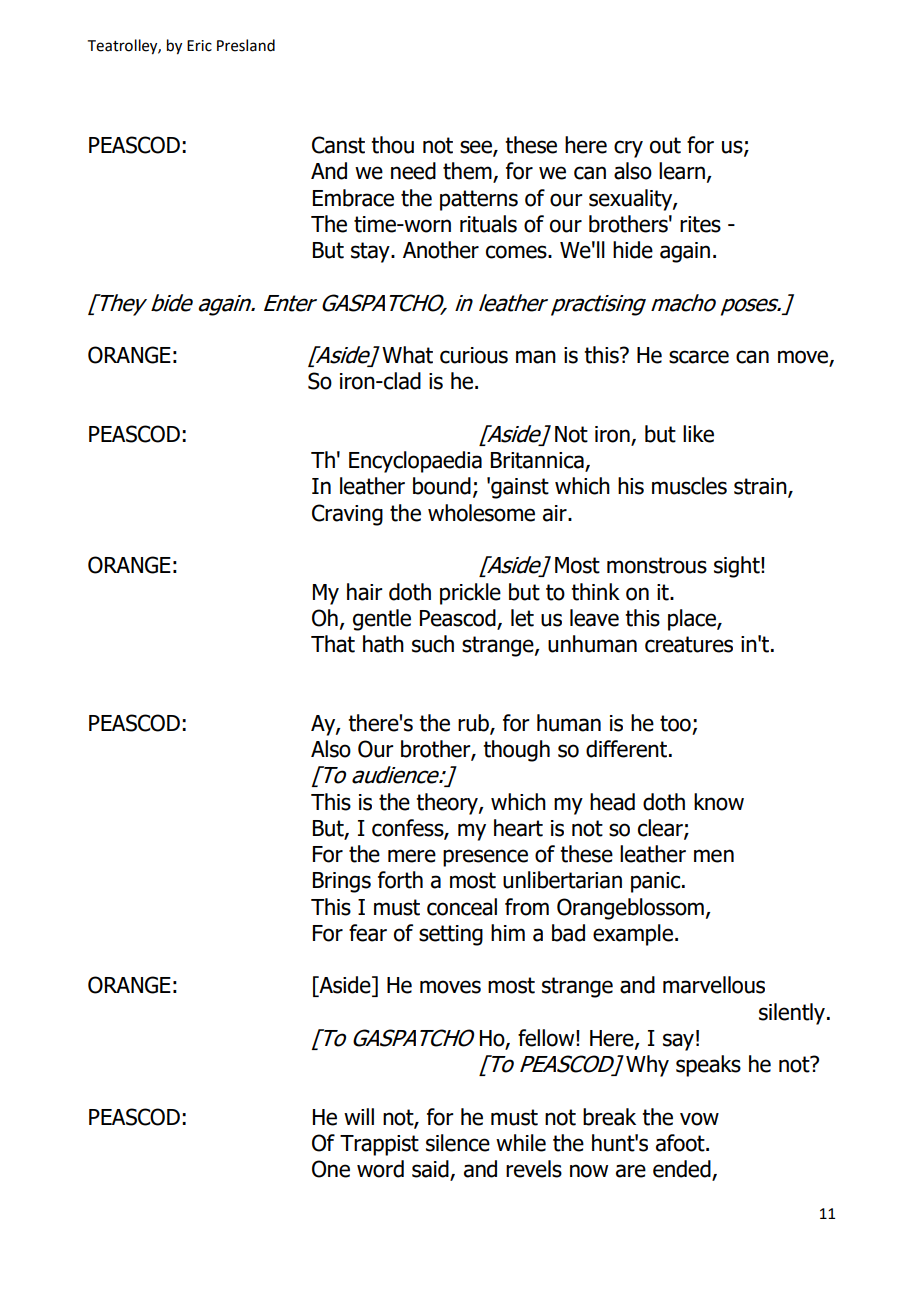 This page has height=1308, width=924. What do you see at coordinates (199, 46) in the page?
I see `Eric` at bounding box center [199, 46].
